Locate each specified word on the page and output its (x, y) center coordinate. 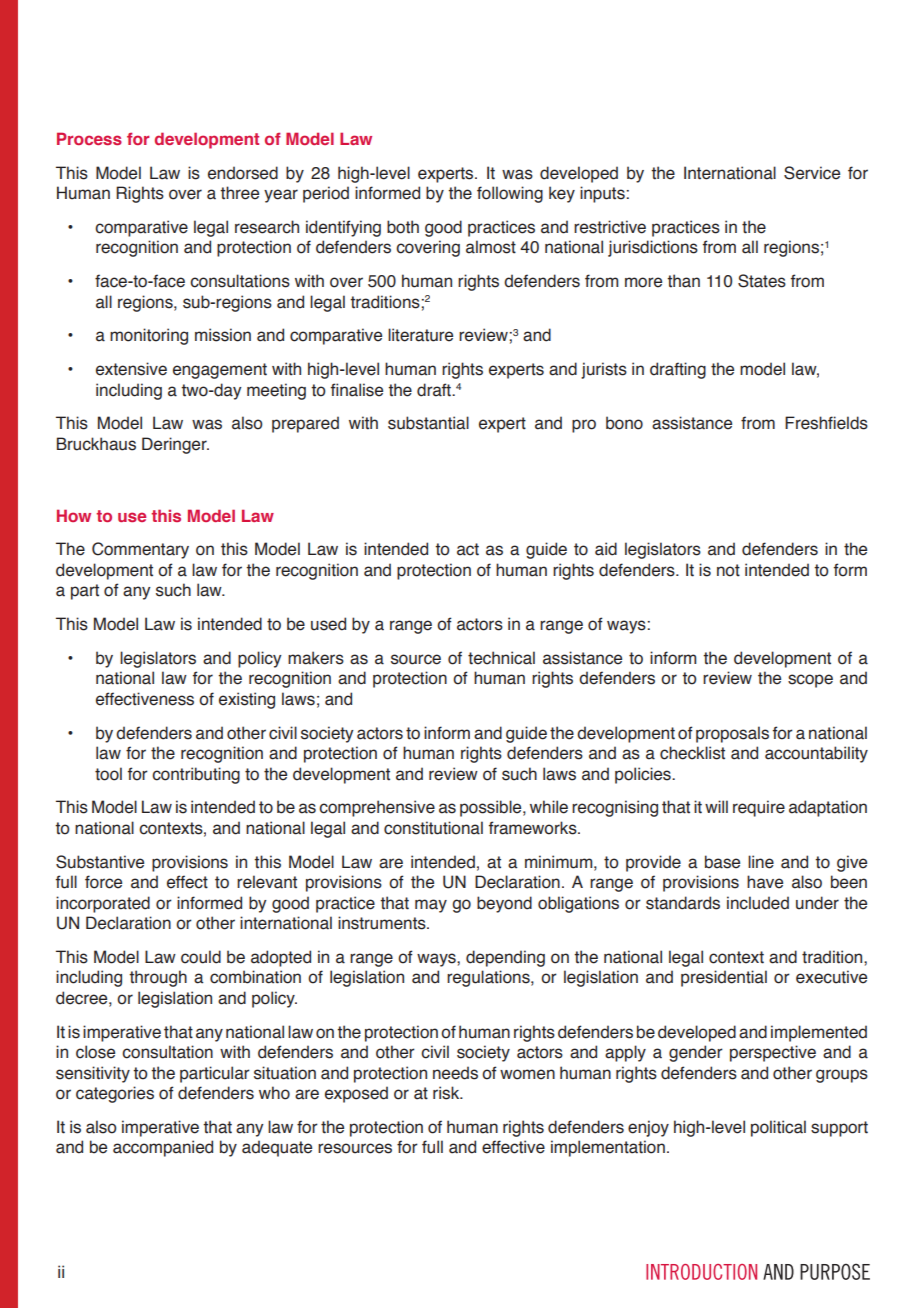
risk (447, 1093)
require (759, 808)
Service (812, 173)
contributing (196, 775)
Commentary (140, 550)
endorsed (243, 173)
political (778, 1128)
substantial (428, 423)
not (728, 570)
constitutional (433, 828)
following (510, 194)
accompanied (163, 1148)
